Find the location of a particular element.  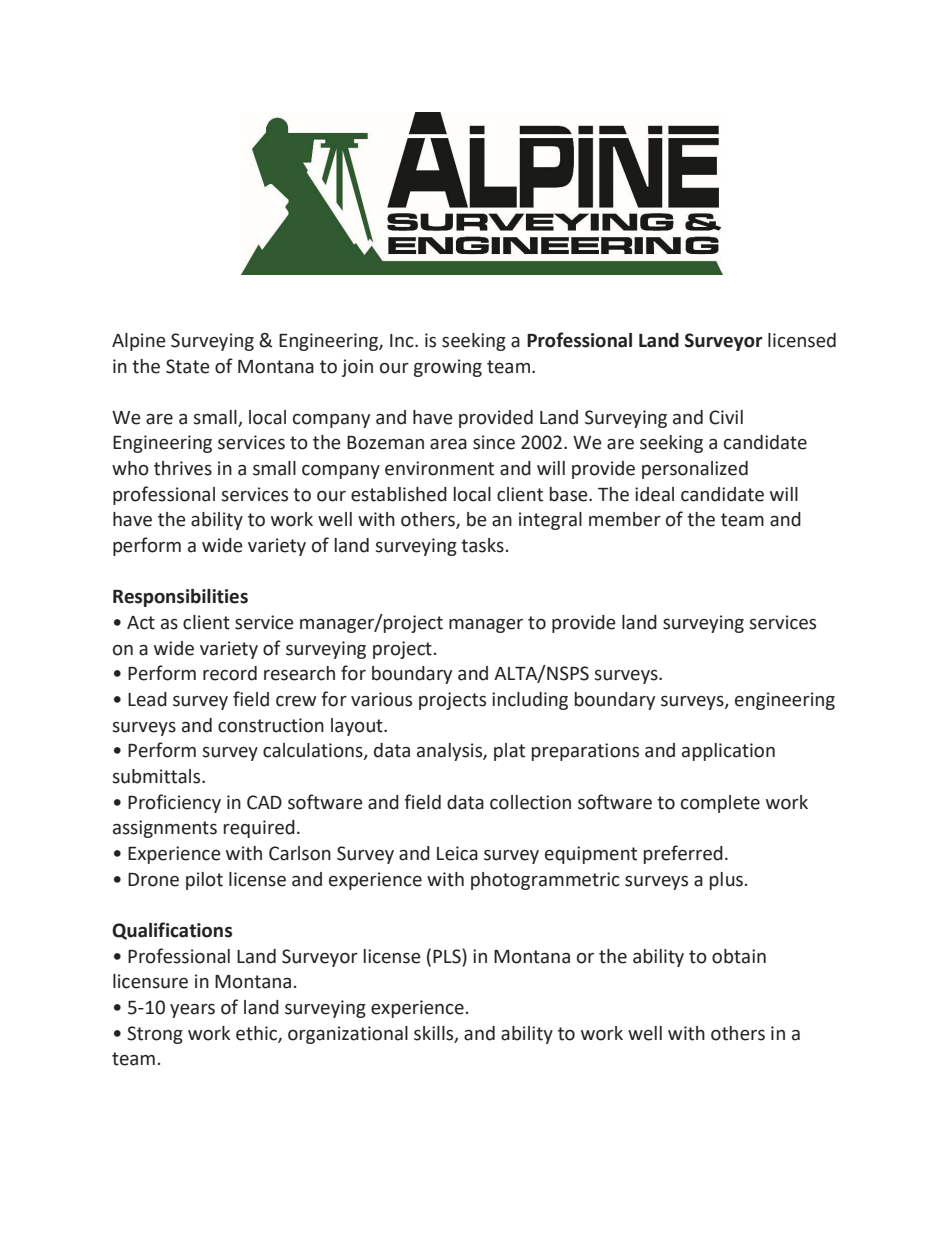

obtain is located at coordinates (739, 956).
